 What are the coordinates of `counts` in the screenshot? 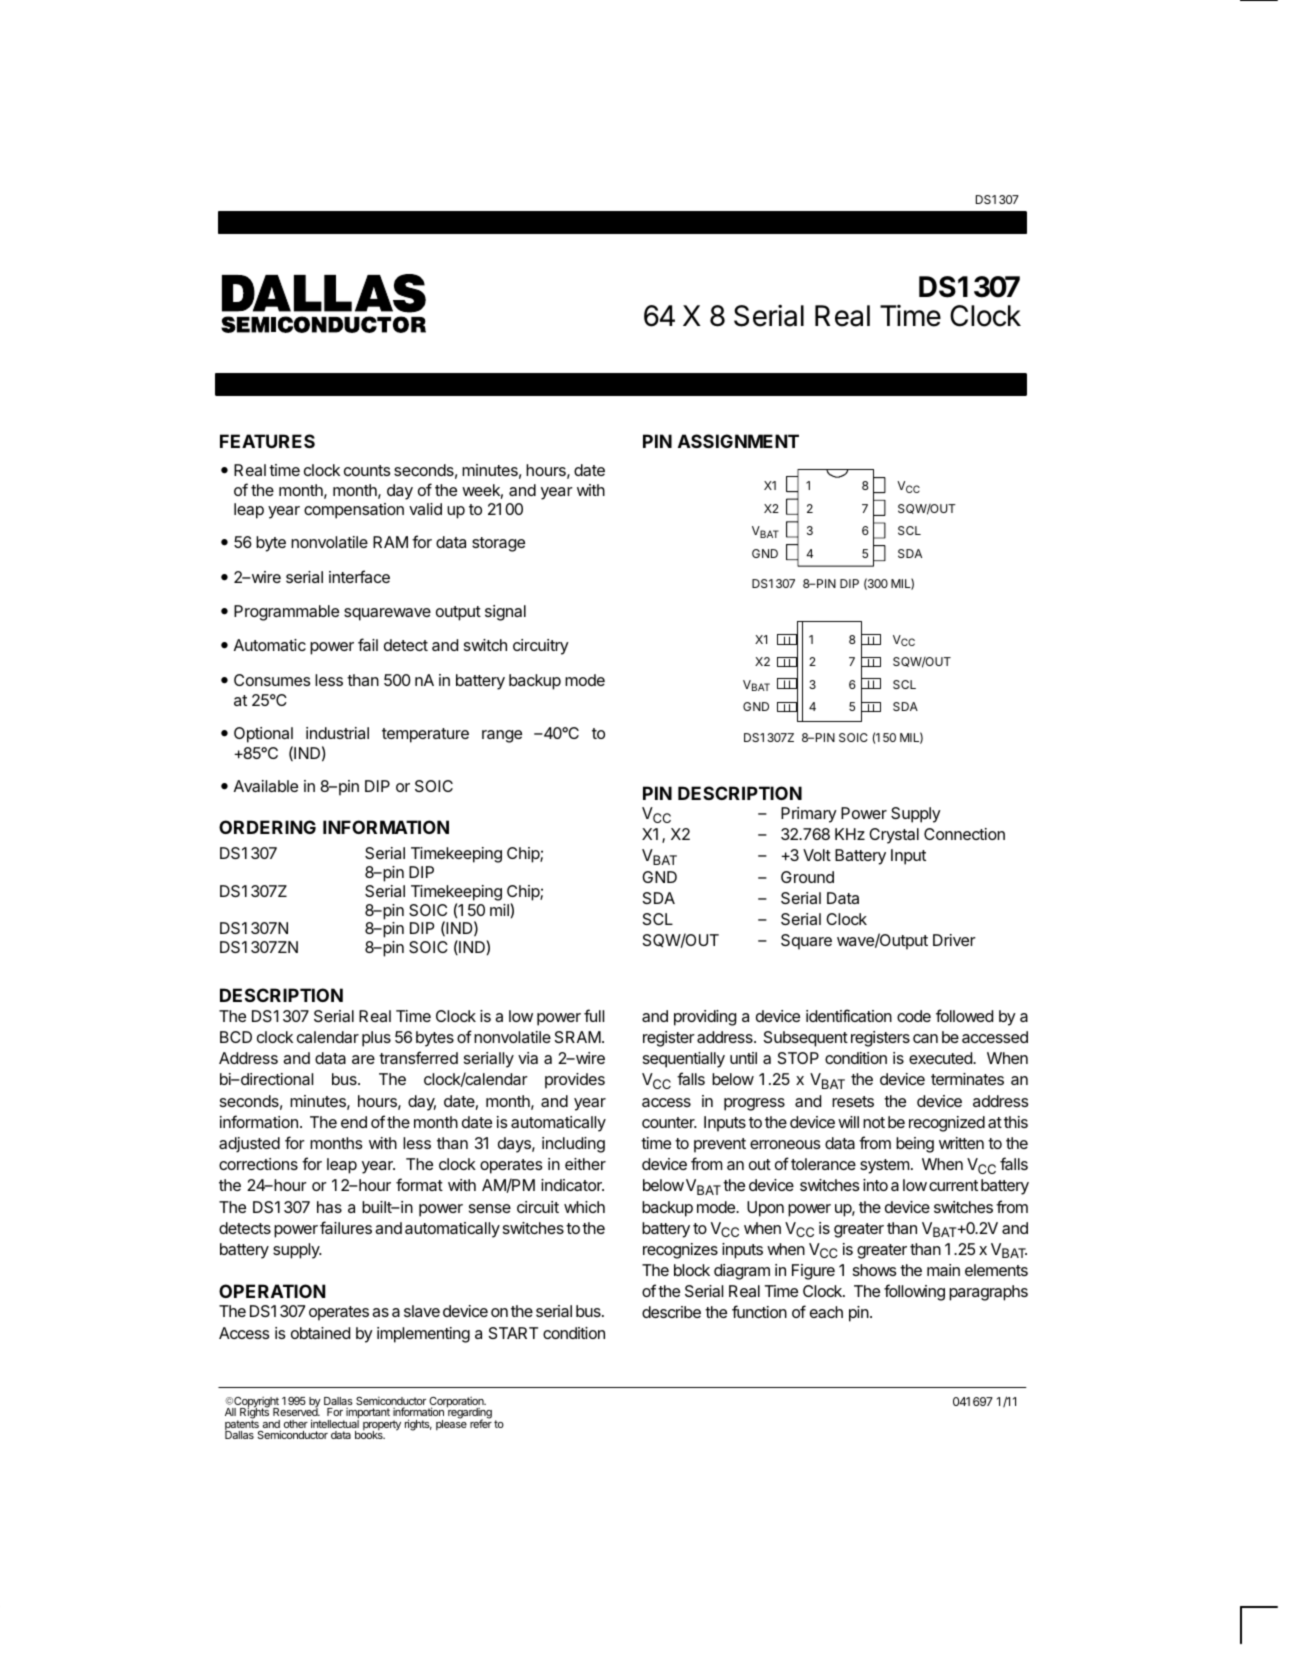 It's located at (367, 470).
